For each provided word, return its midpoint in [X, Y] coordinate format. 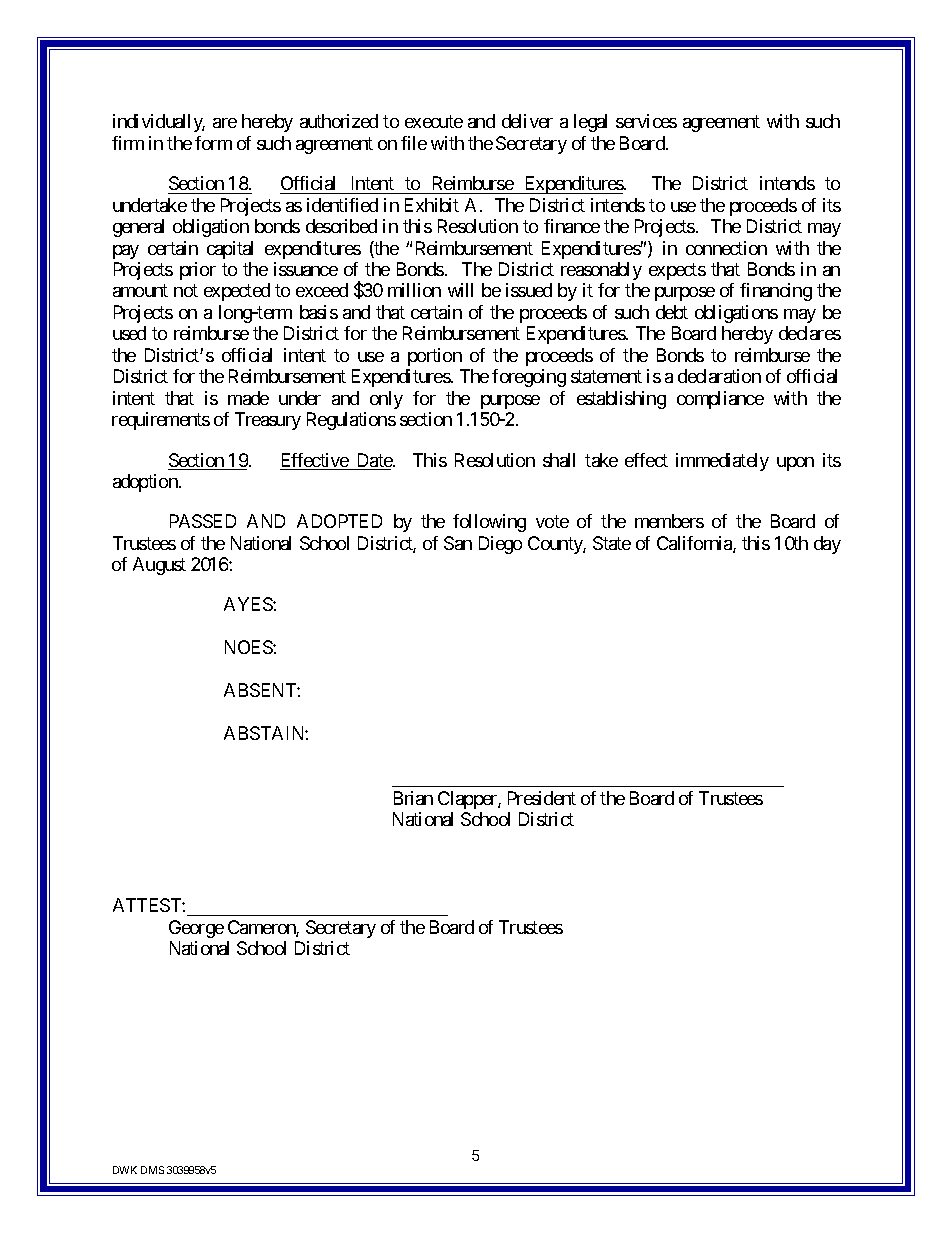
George [196, 929]
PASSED [203, 521]
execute [434, 122]
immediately [722, 462]
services [646, 121]
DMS [152, 1170]
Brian [413, 798]
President [542, 798]
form [213, 143]
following [489, 523]
